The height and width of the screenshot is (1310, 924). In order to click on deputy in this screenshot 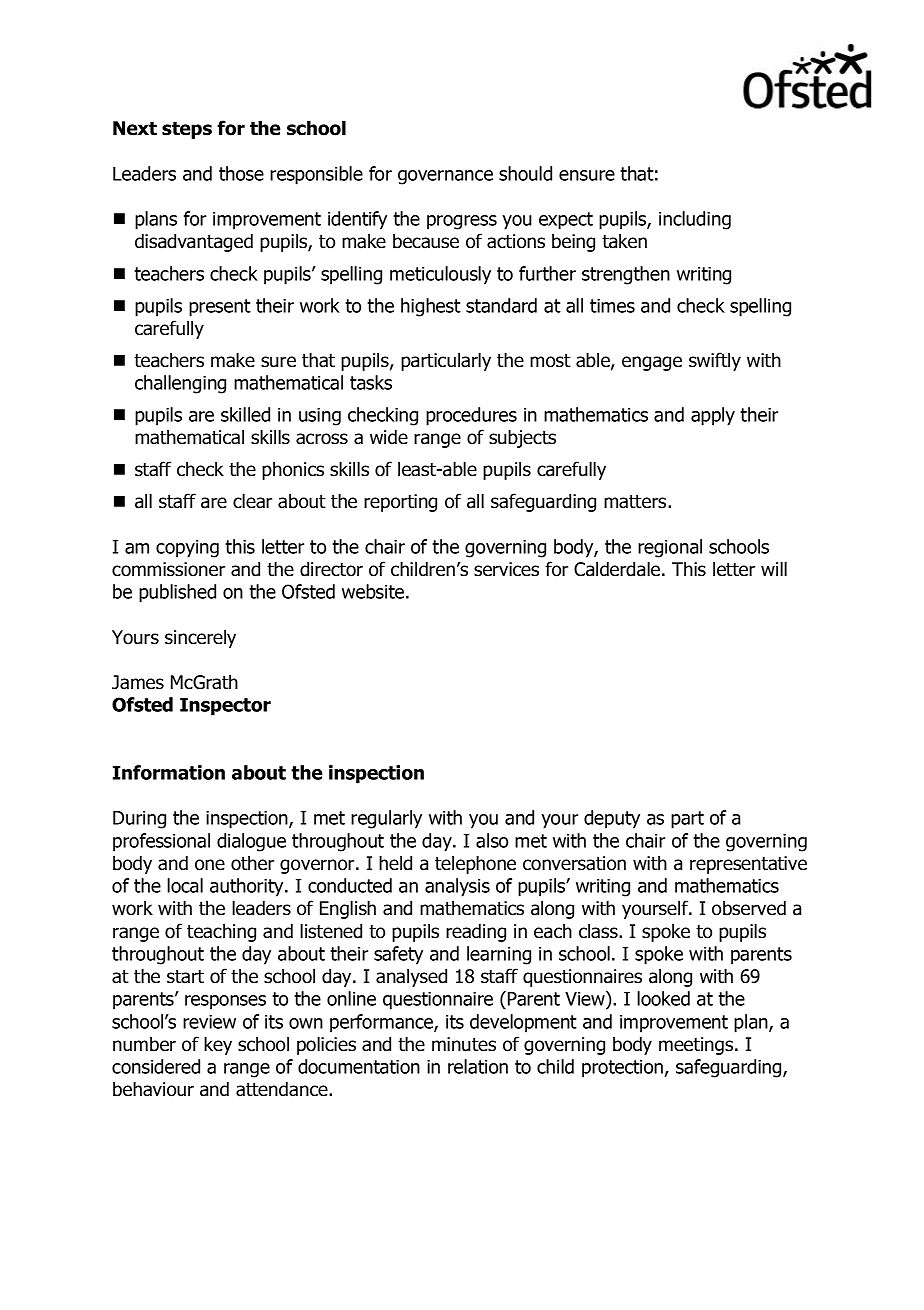, I will do `click(612, 819)`.
